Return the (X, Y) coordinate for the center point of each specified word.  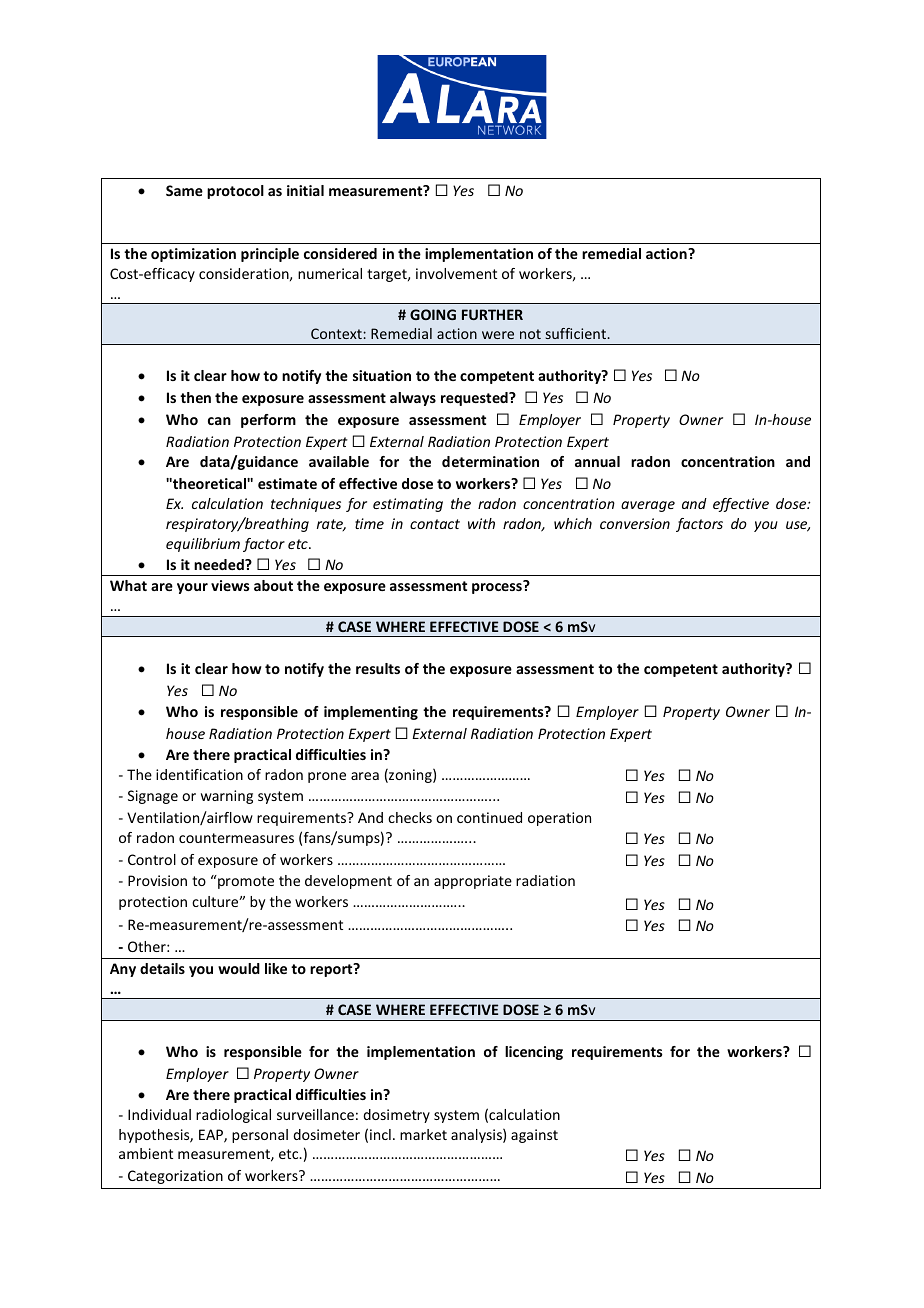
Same (184, 190)
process (498, 587)
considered (340, 253)
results (378, 668)
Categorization (175, 1177)
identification (199, 774)
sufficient (577, 333)
